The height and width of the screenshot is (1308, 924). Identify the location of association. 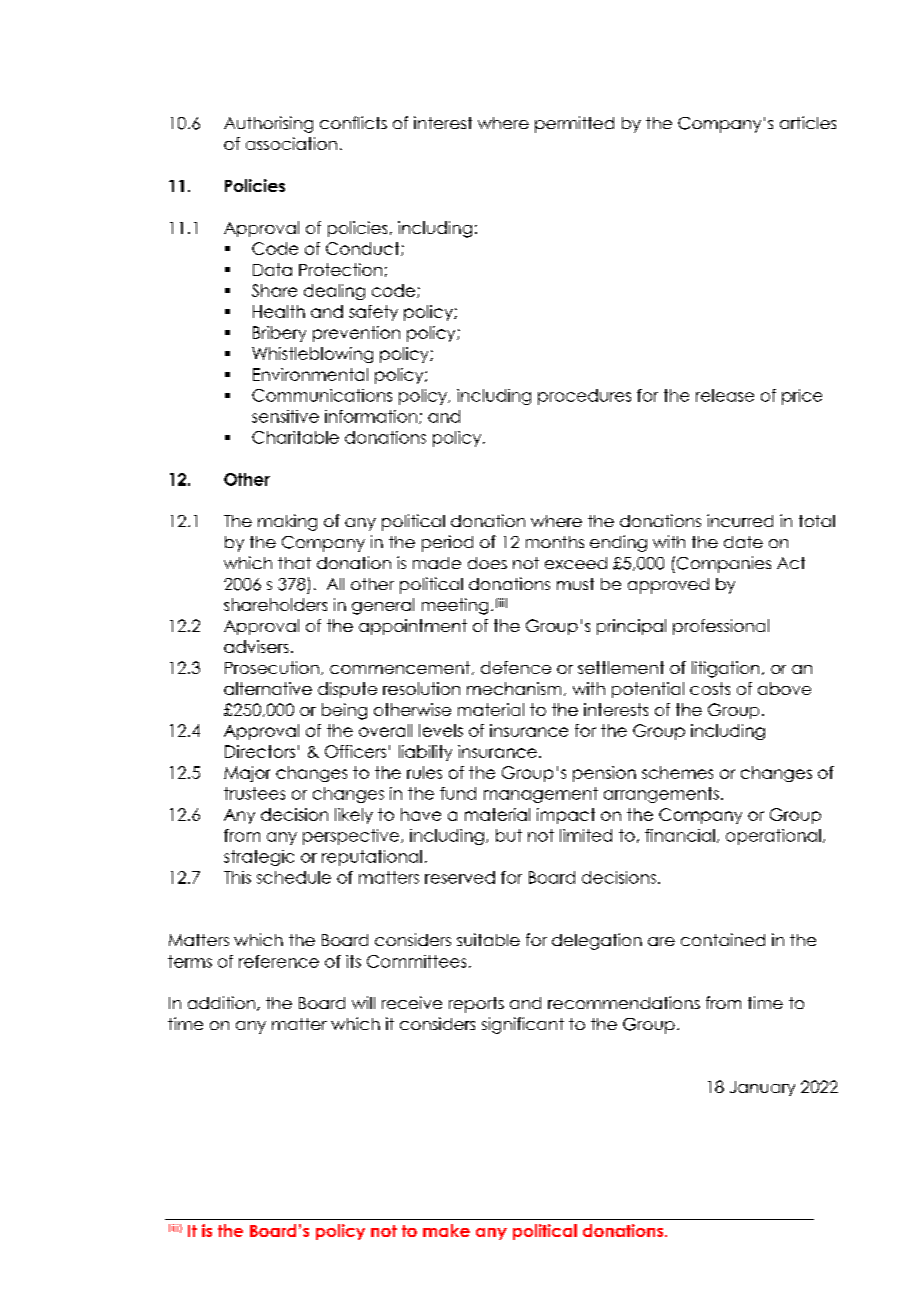
(291, 143).
